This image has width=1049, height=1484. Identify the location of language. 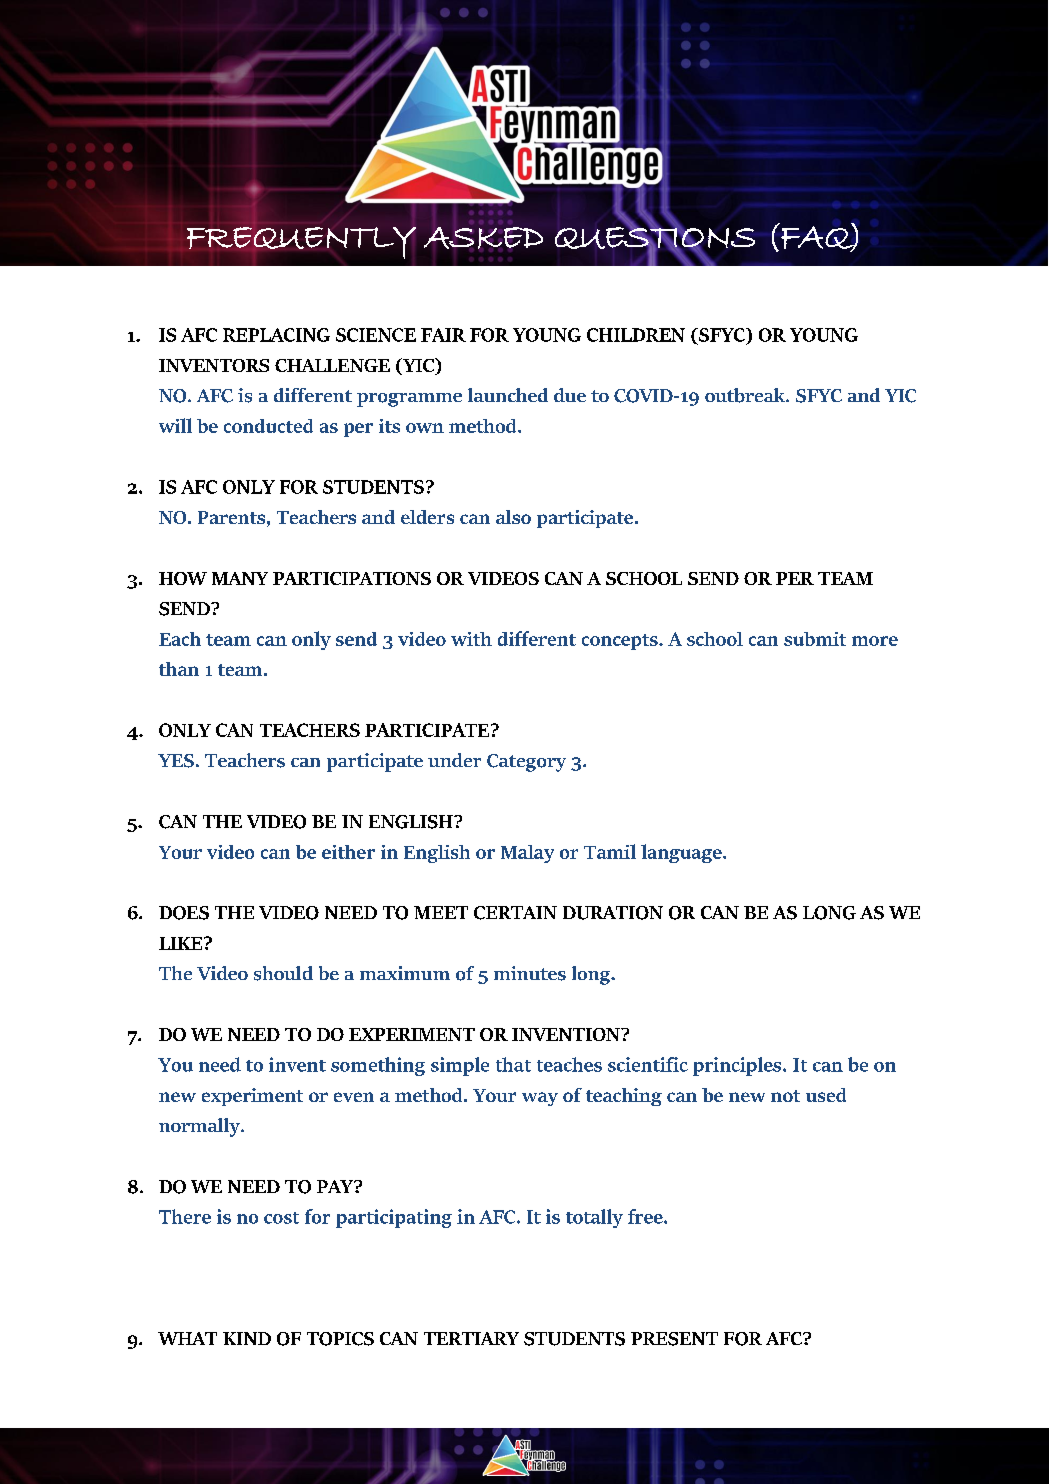
(682, 853).
